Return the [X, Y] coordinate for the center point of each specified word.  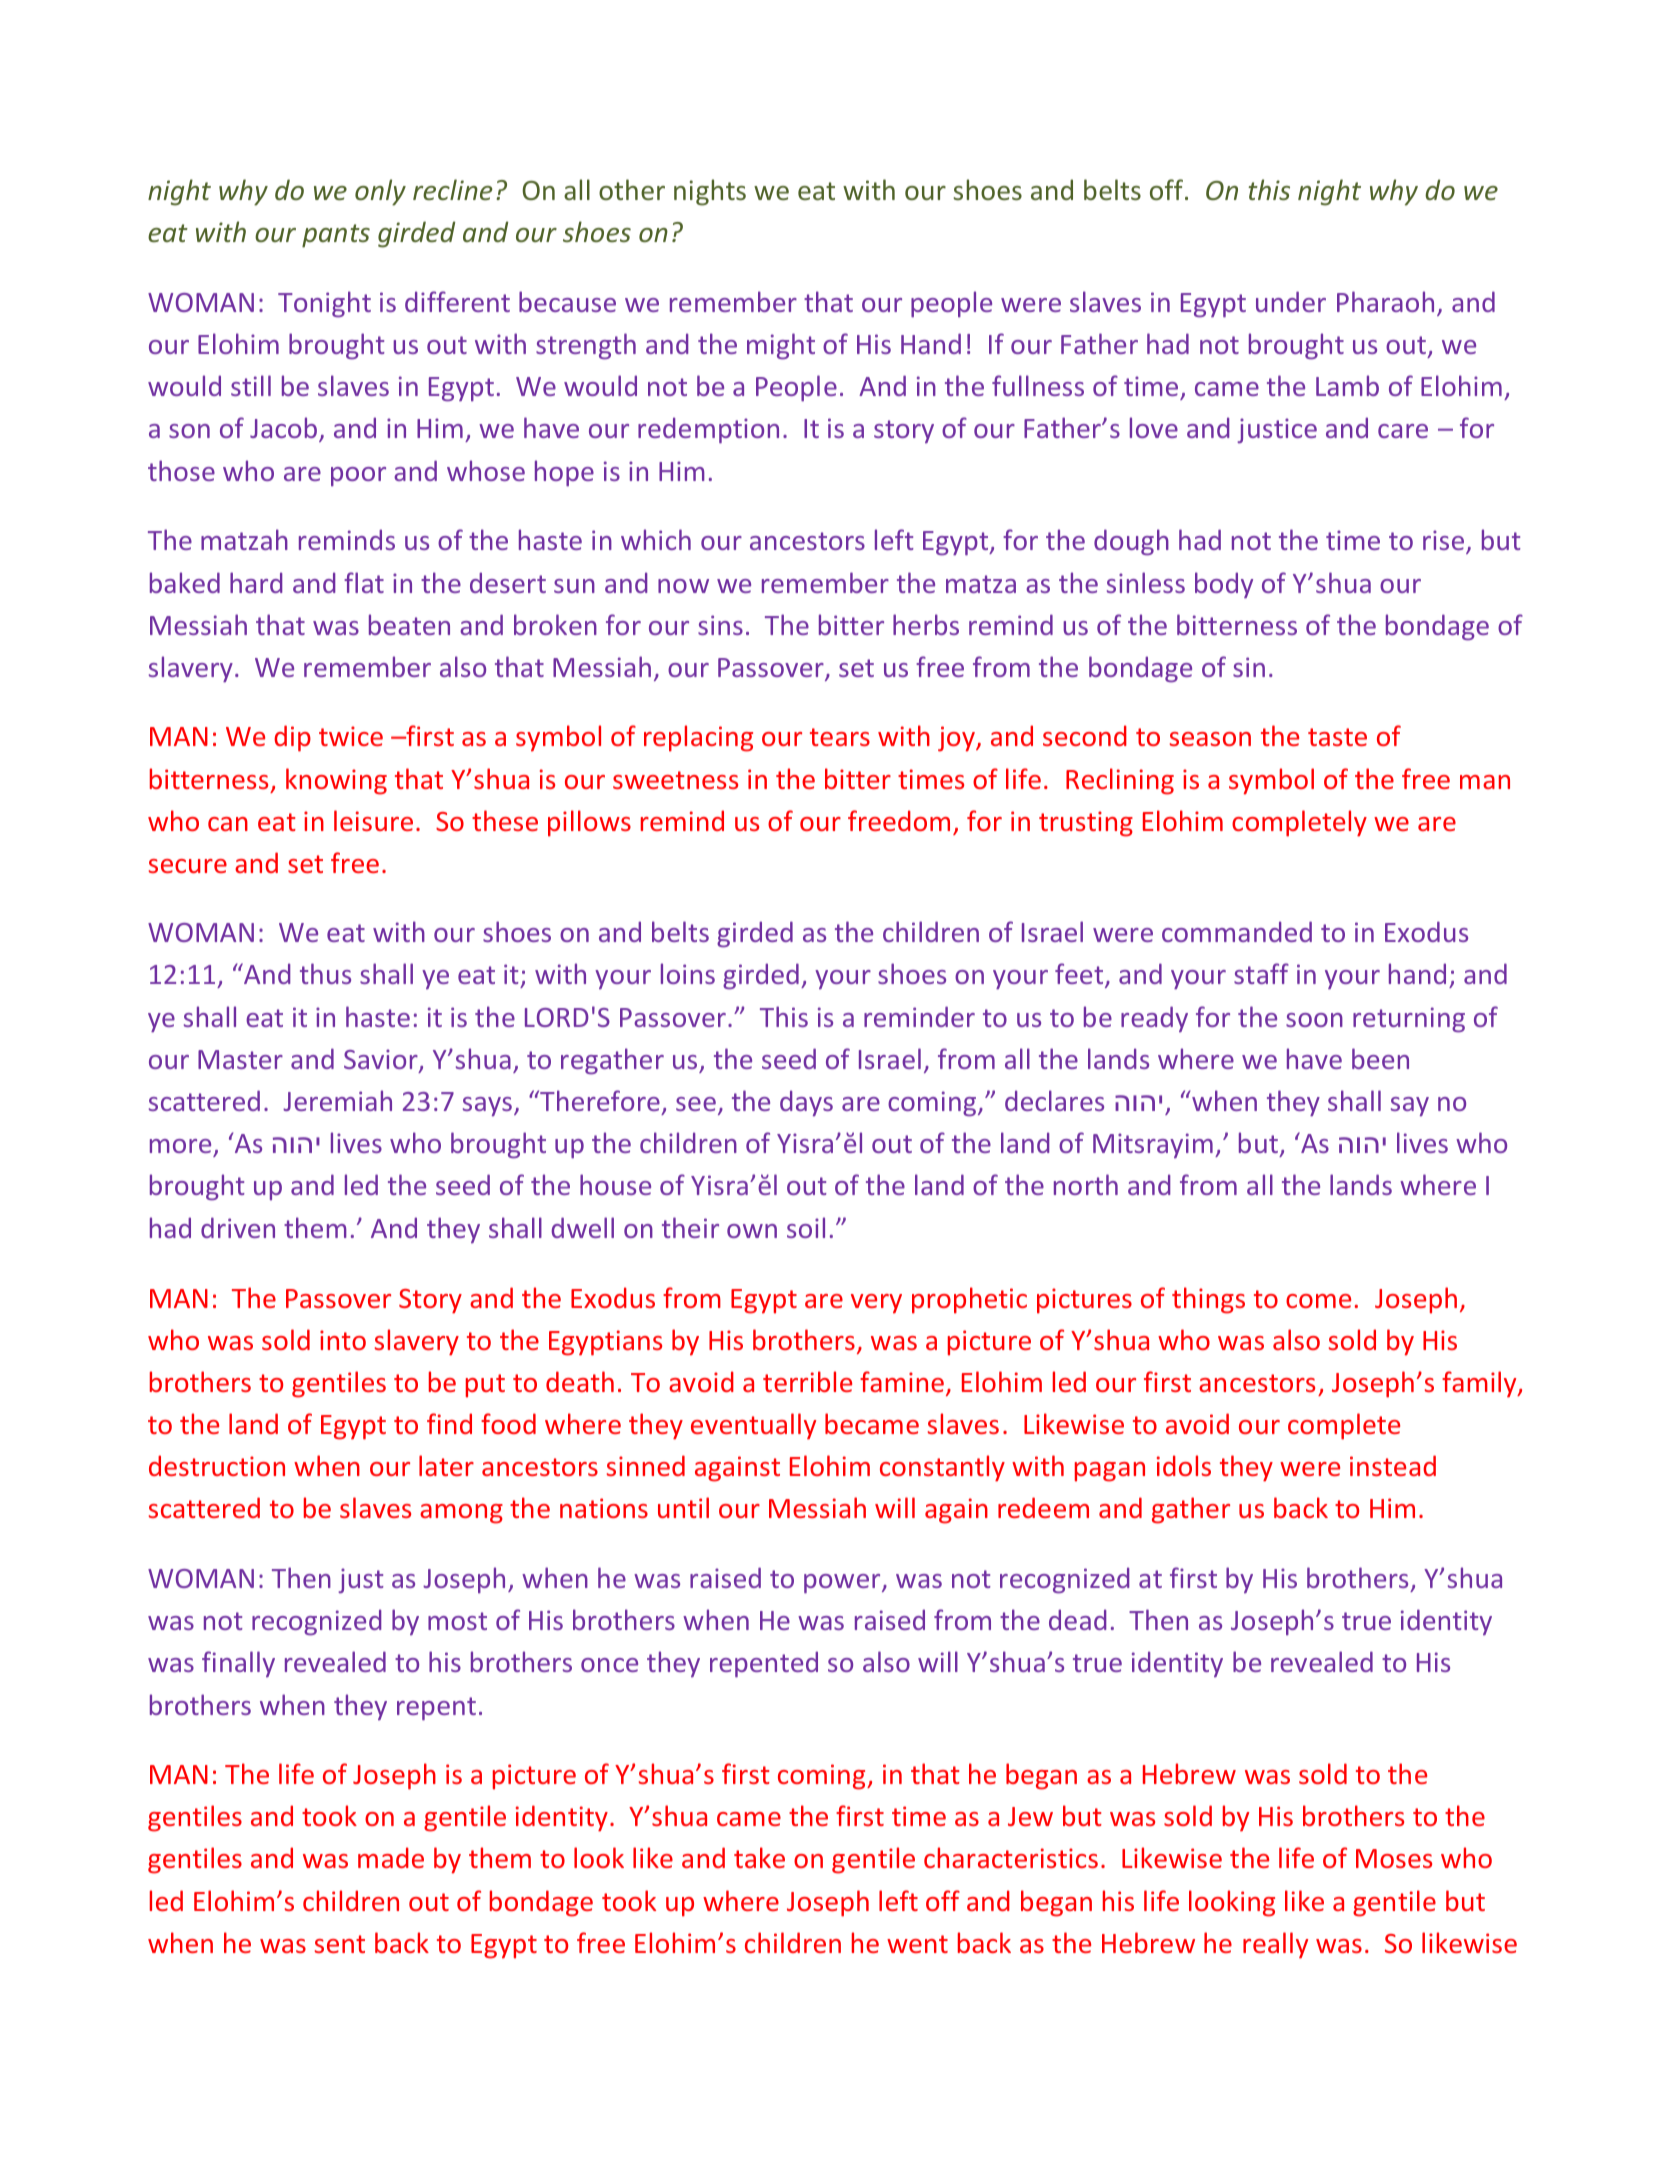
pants [336, 236]
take [759, 1857]
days [806, 1103]
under [1291, 301]
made [391, 1857]
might [781, 346]
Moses [1394, 1858]
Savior [382, 1060]
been [1380, 1058]
